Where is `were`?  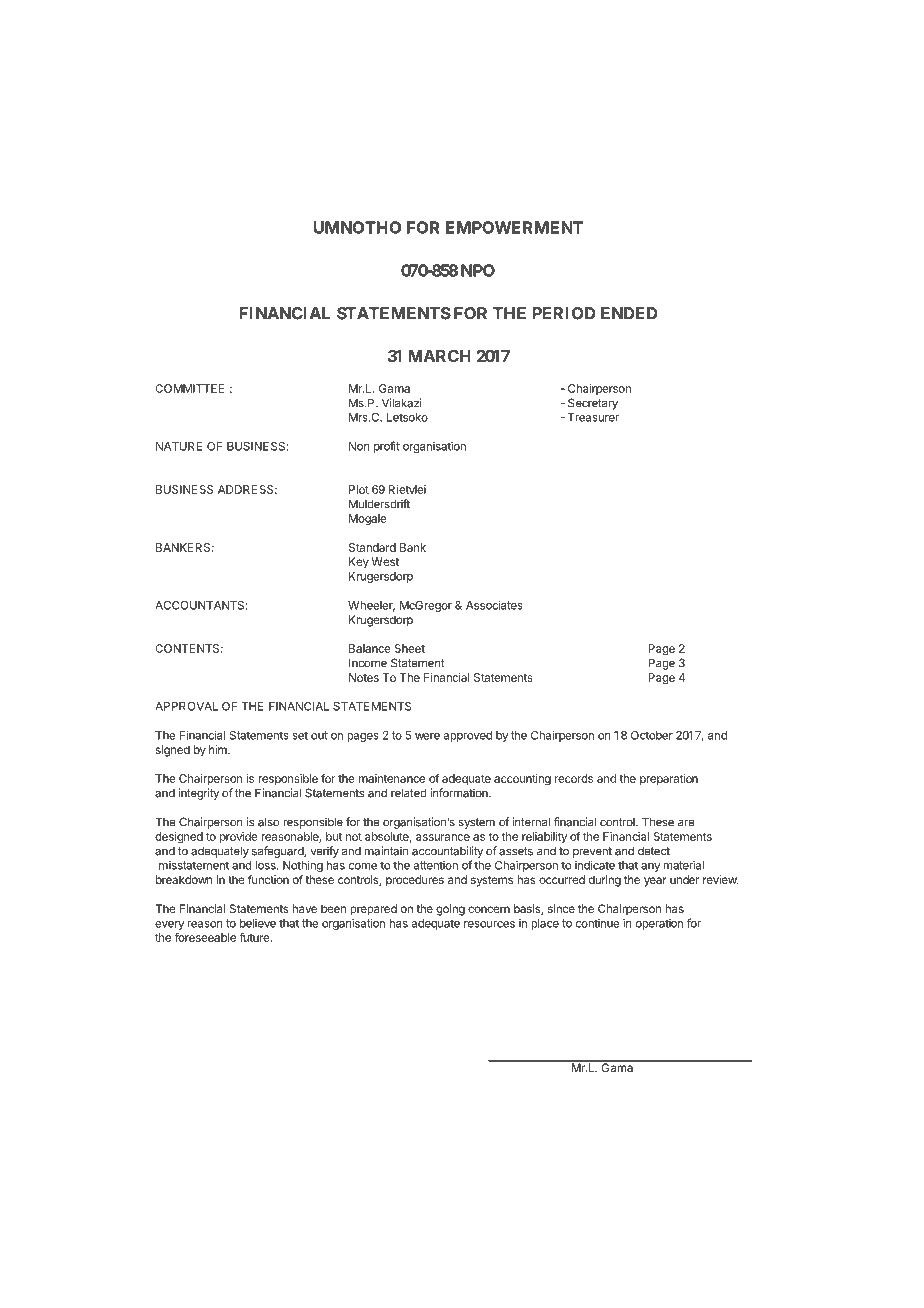 were is located at coordinates (427, 736).
